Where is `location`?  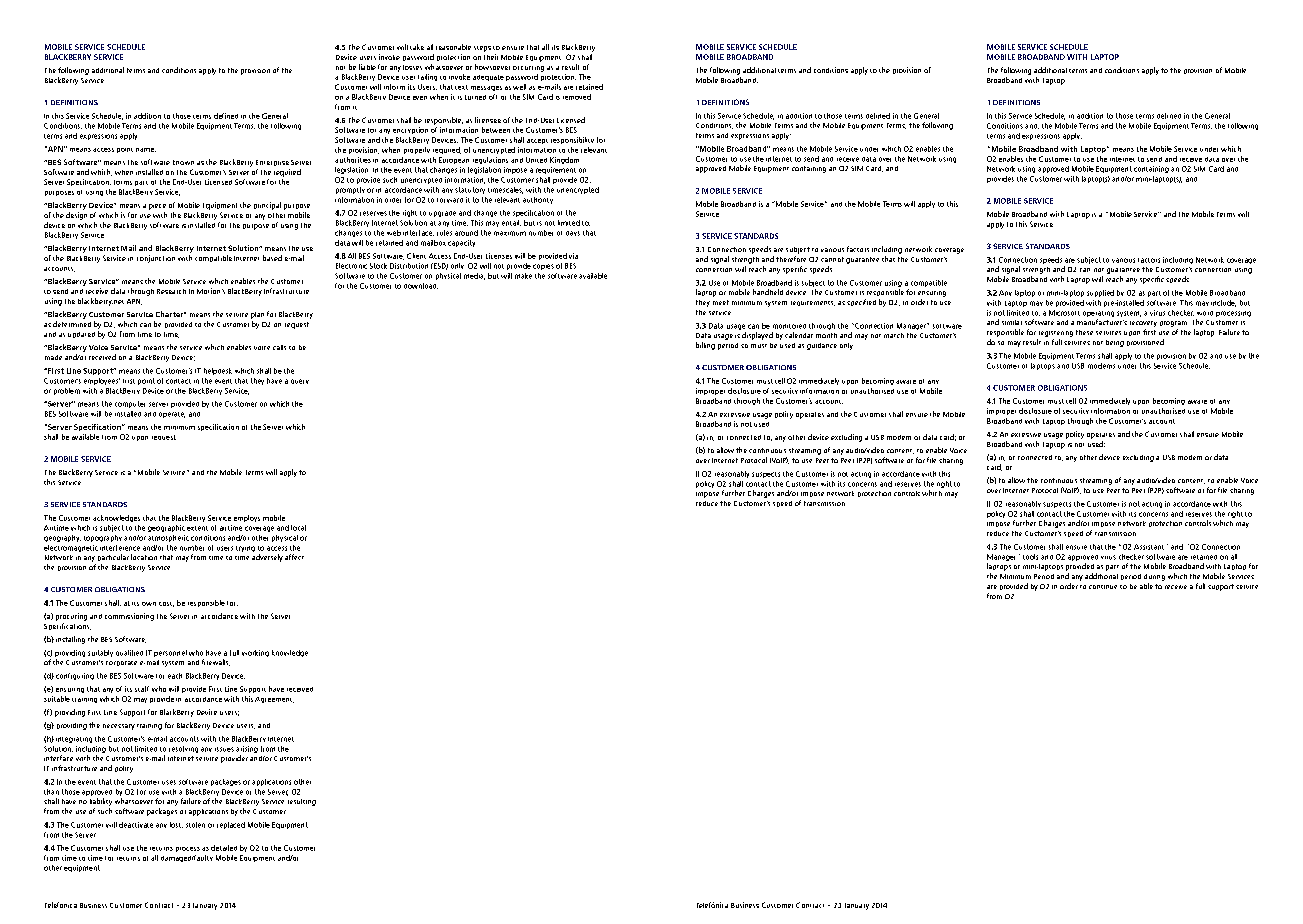 location is located at coordinates (144, 557).
